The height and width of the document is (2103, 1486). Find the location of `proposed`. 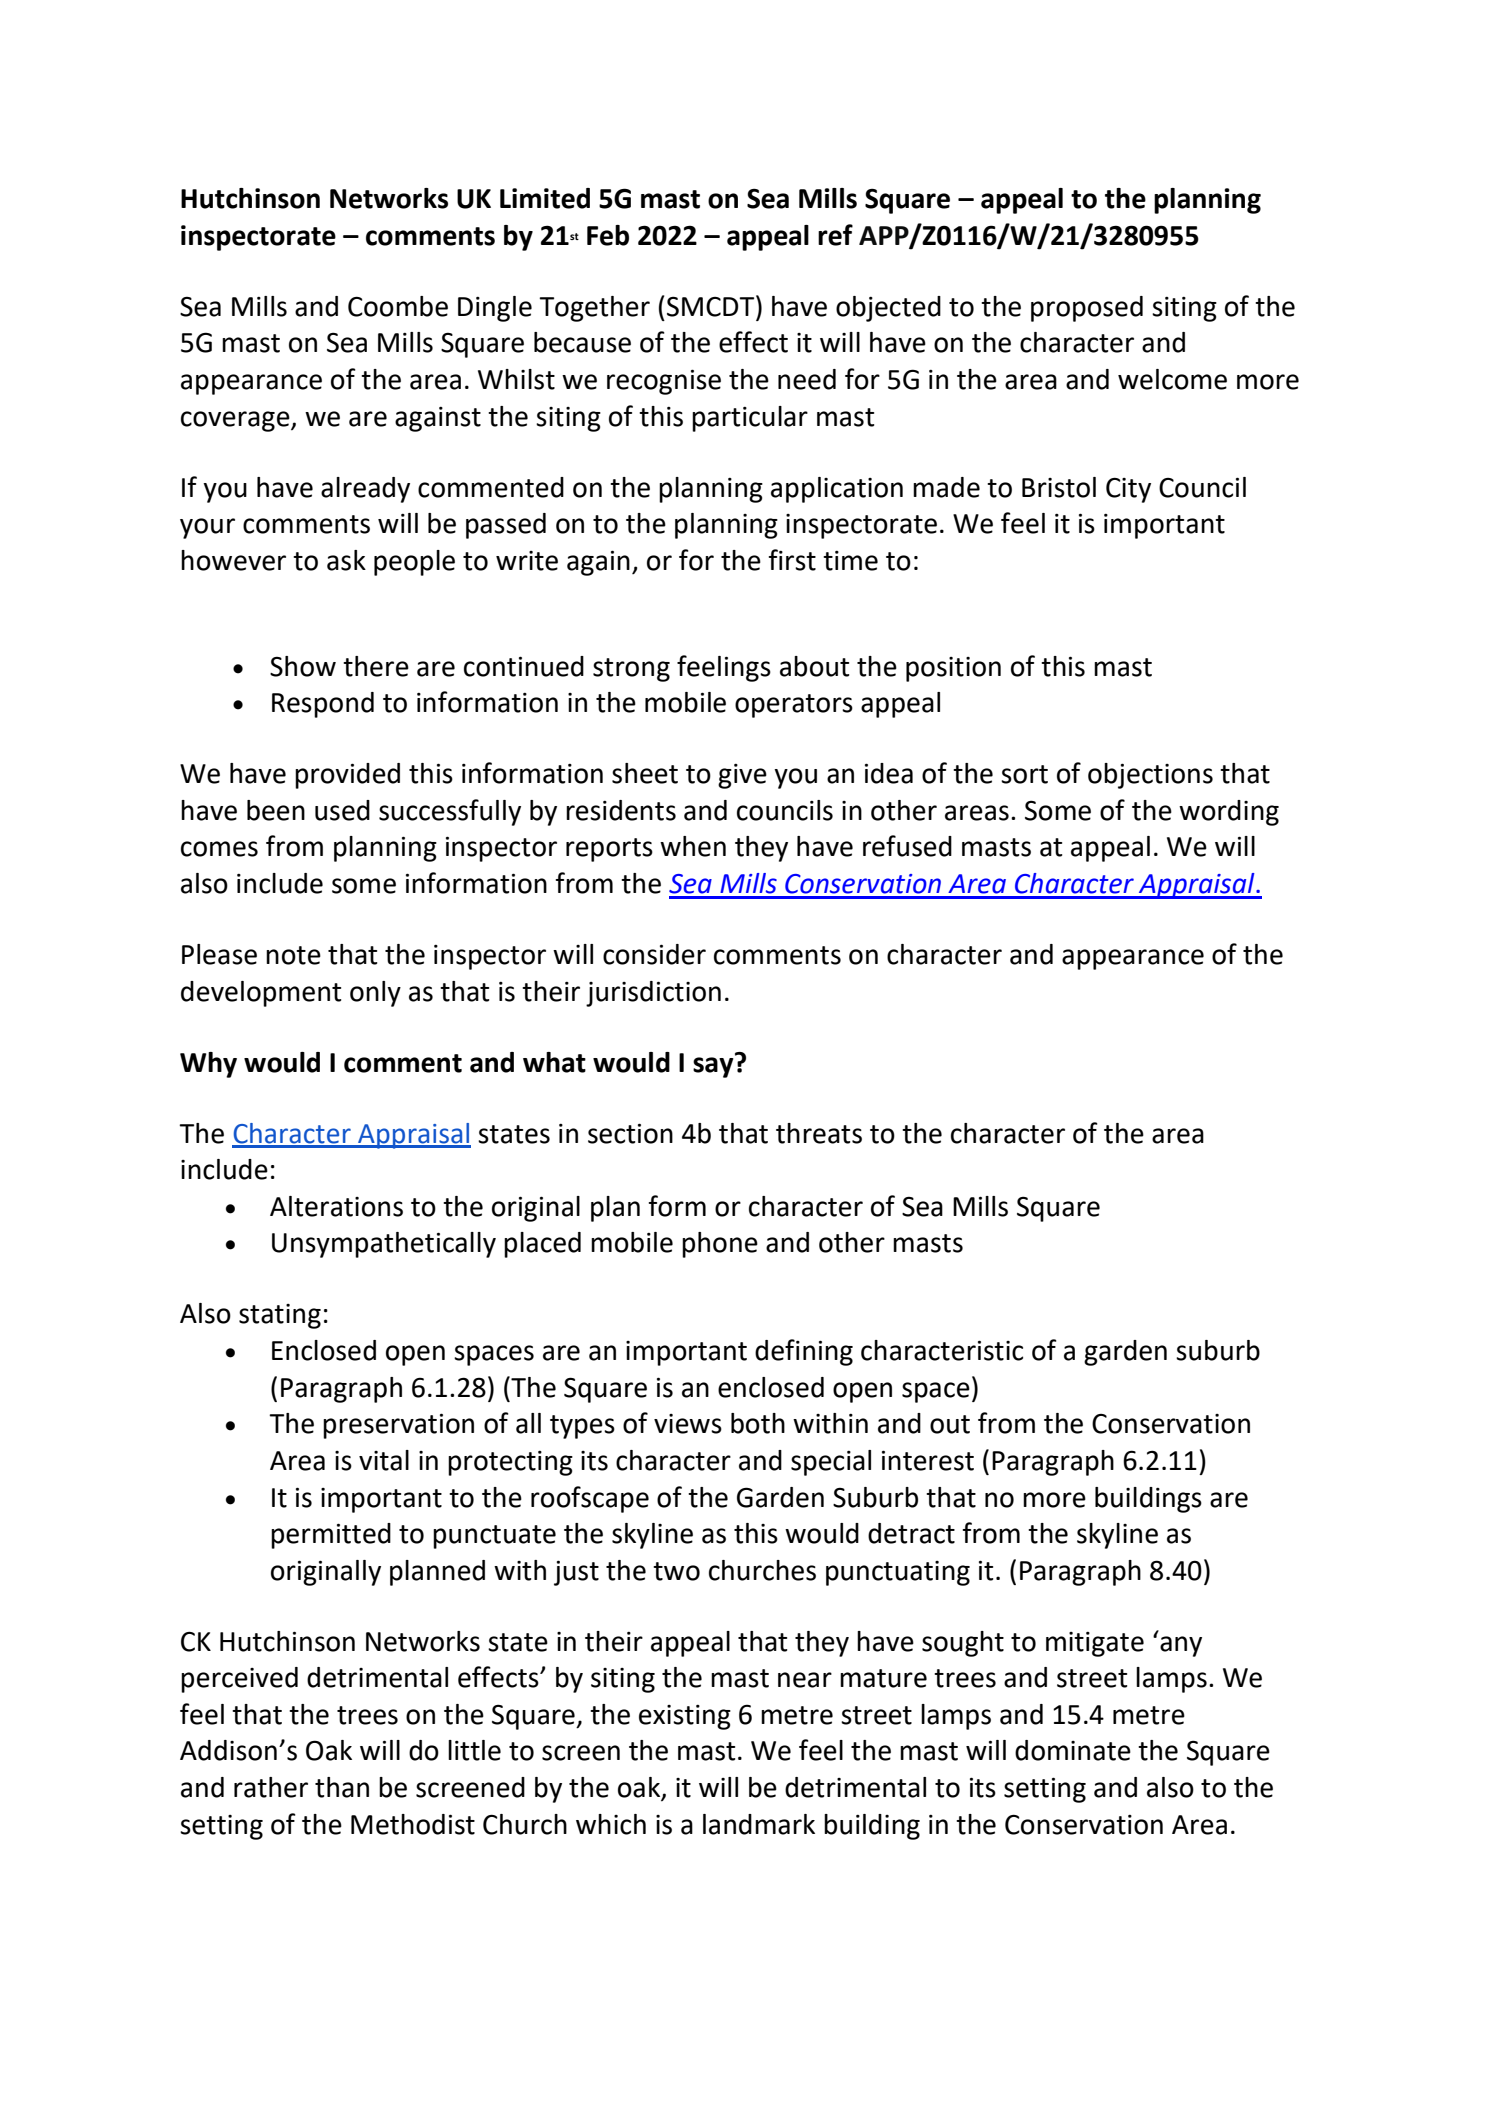

proposed is located at coordinates (1087, 309).
